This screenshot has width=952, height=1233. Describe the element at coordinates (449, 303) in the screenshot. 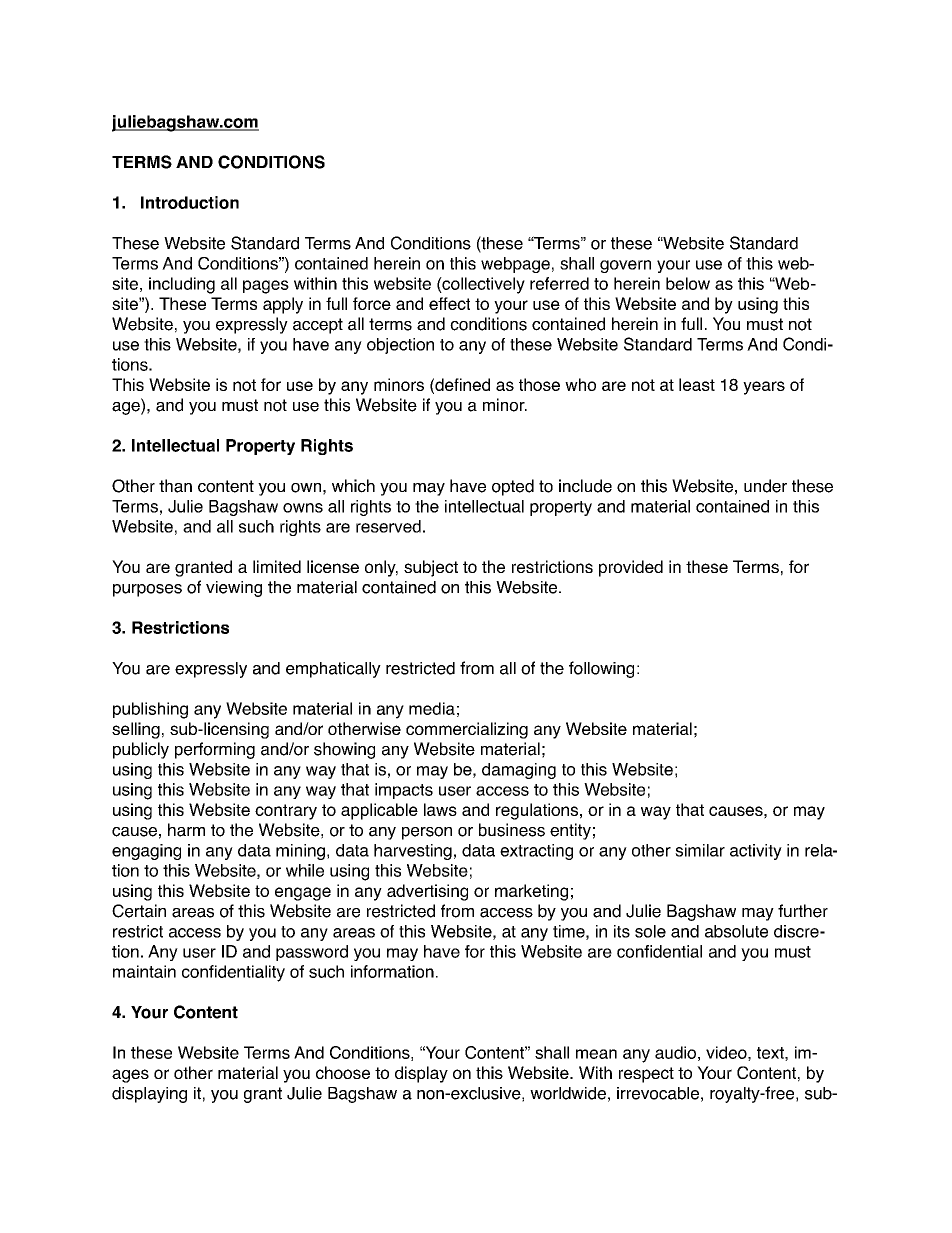

I see `effect` at that location.
